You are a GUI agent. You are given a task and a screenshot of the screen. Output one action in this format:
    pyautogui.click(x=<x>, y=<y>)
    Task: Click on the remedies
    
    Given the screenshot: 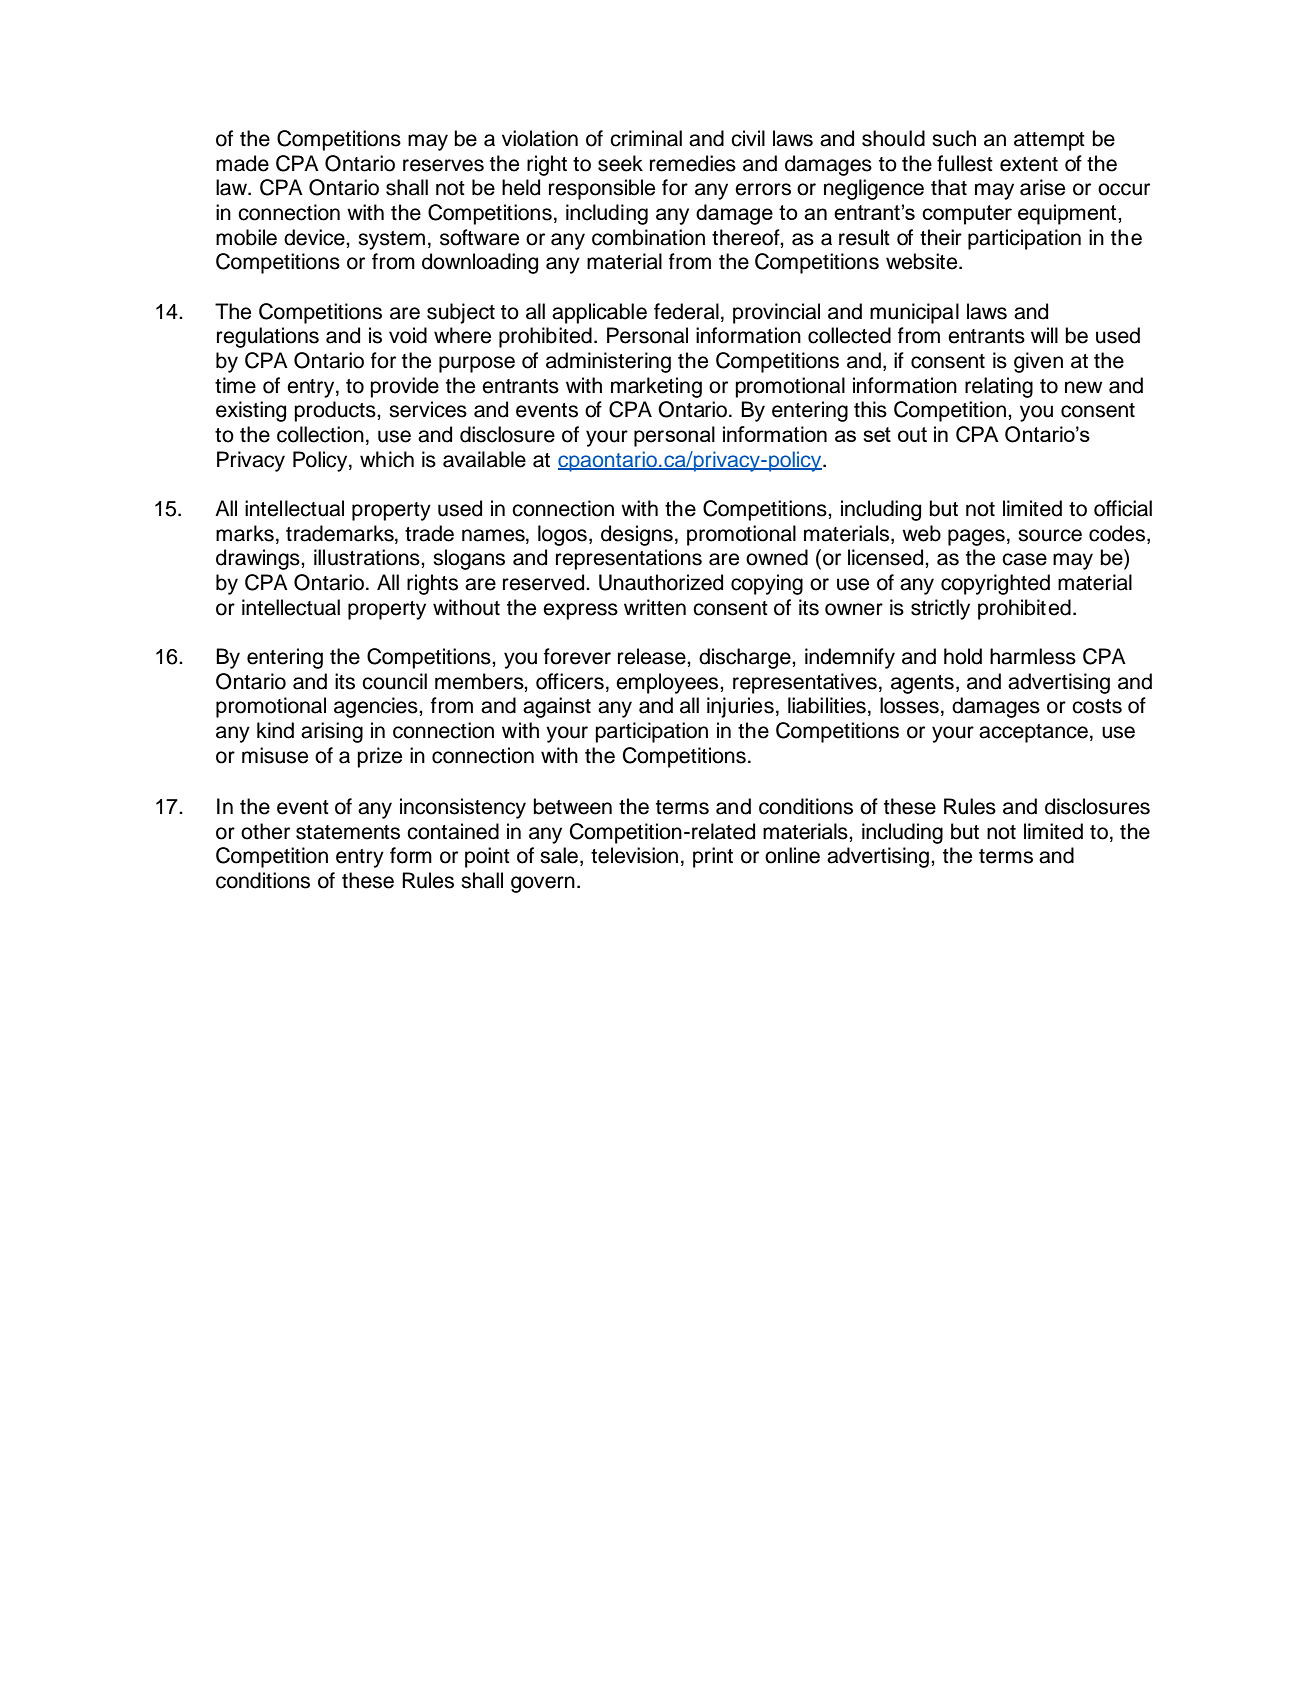 What is the action you would take?
    pyautogui.click(x=693, y=163)
